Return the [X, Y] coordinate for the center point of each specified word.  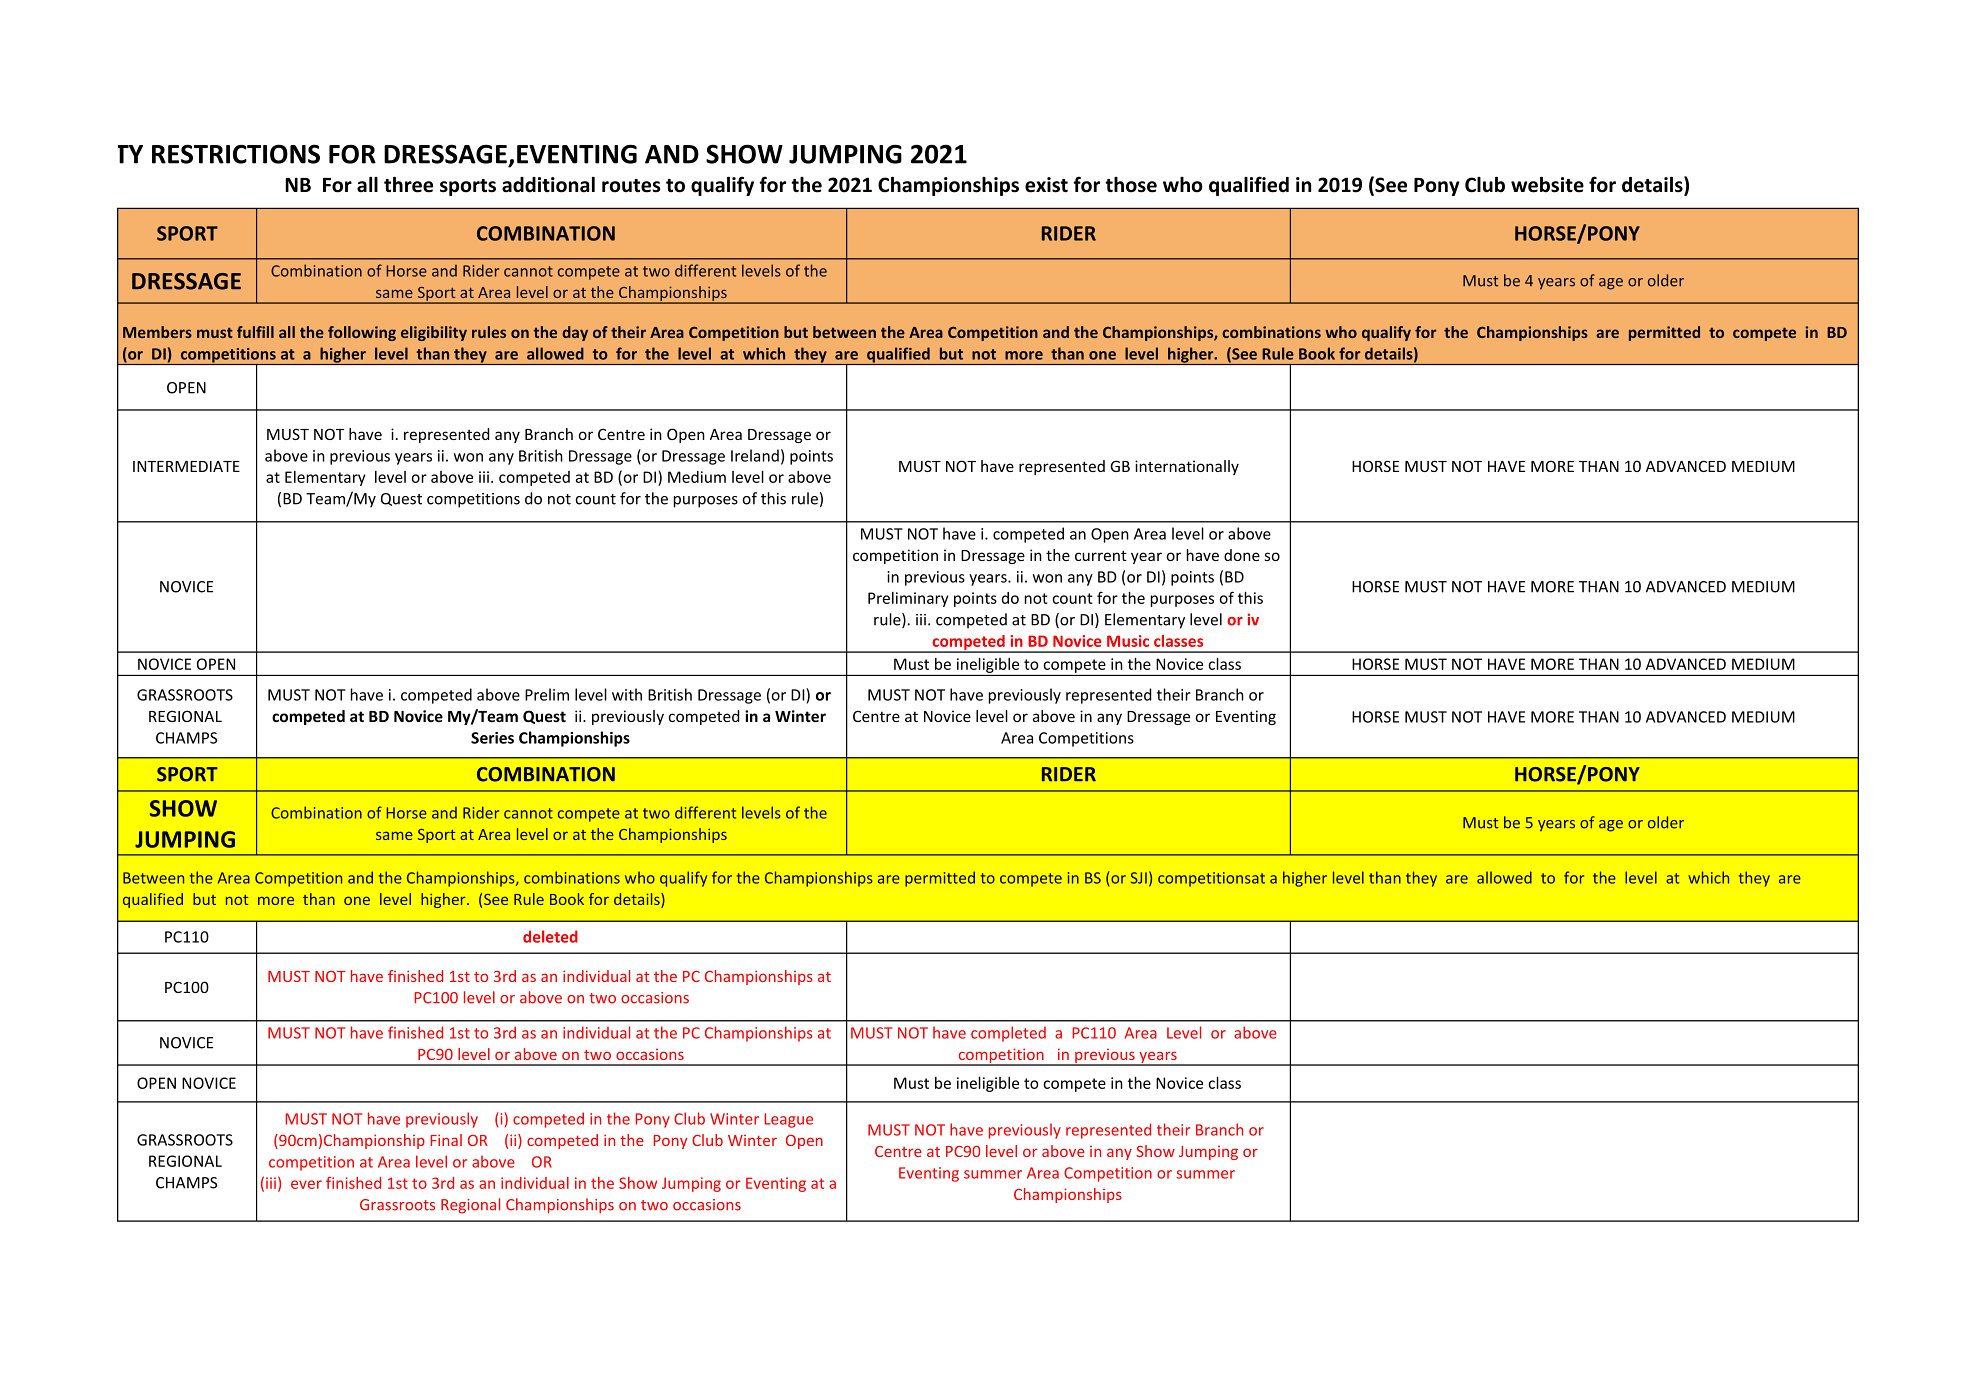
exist [1046, 185]
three [408, 184]
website [1547, 184]
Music [1128, 641]
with [627, 694]
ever [306, 1184]
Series [492, 738]
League [789, 1120]
